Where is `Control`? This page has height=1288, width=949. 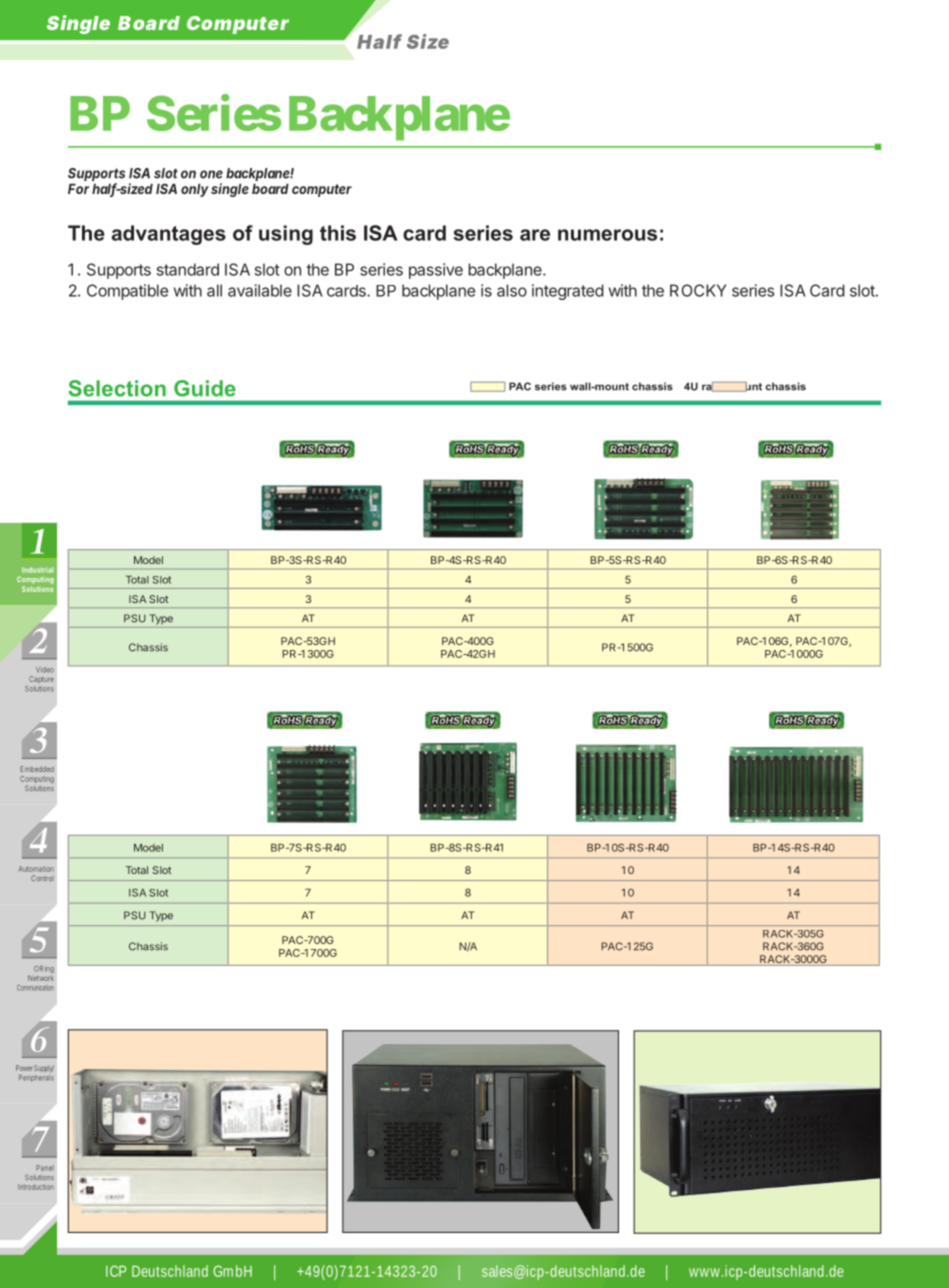 Control is located at coordinates (42, 878).
